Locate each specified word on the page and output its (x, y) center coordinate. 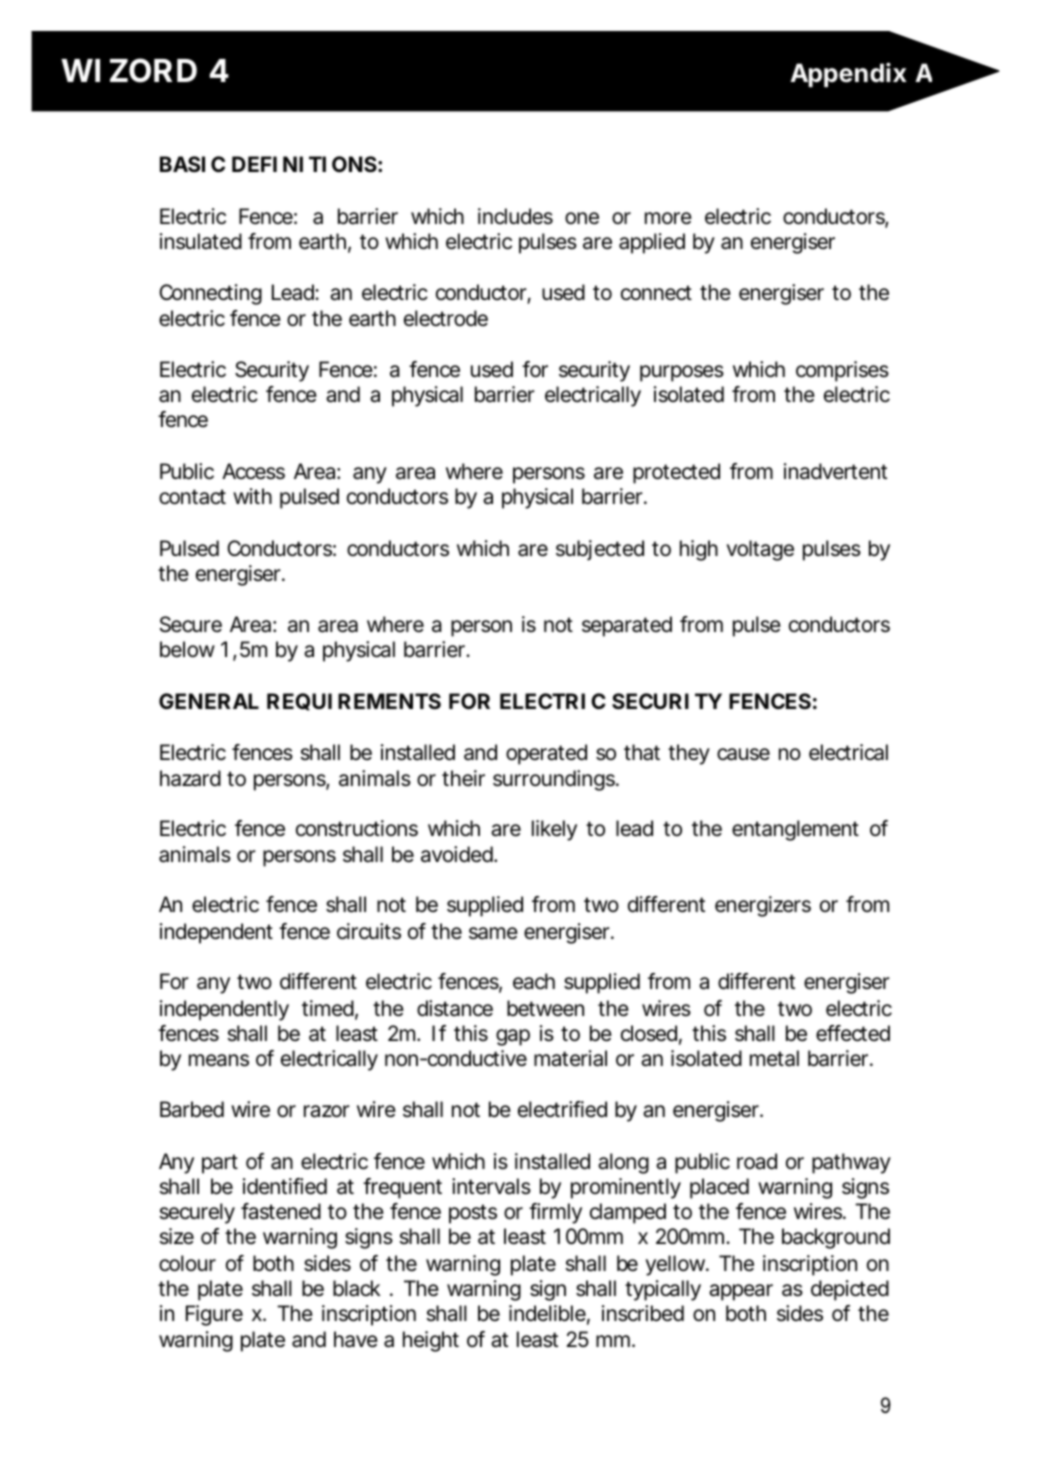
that (642, 752)
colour (187, 1263)
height (431, 1341)
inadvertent (835, 471)
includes (515, 216)
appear (741, 1292)
